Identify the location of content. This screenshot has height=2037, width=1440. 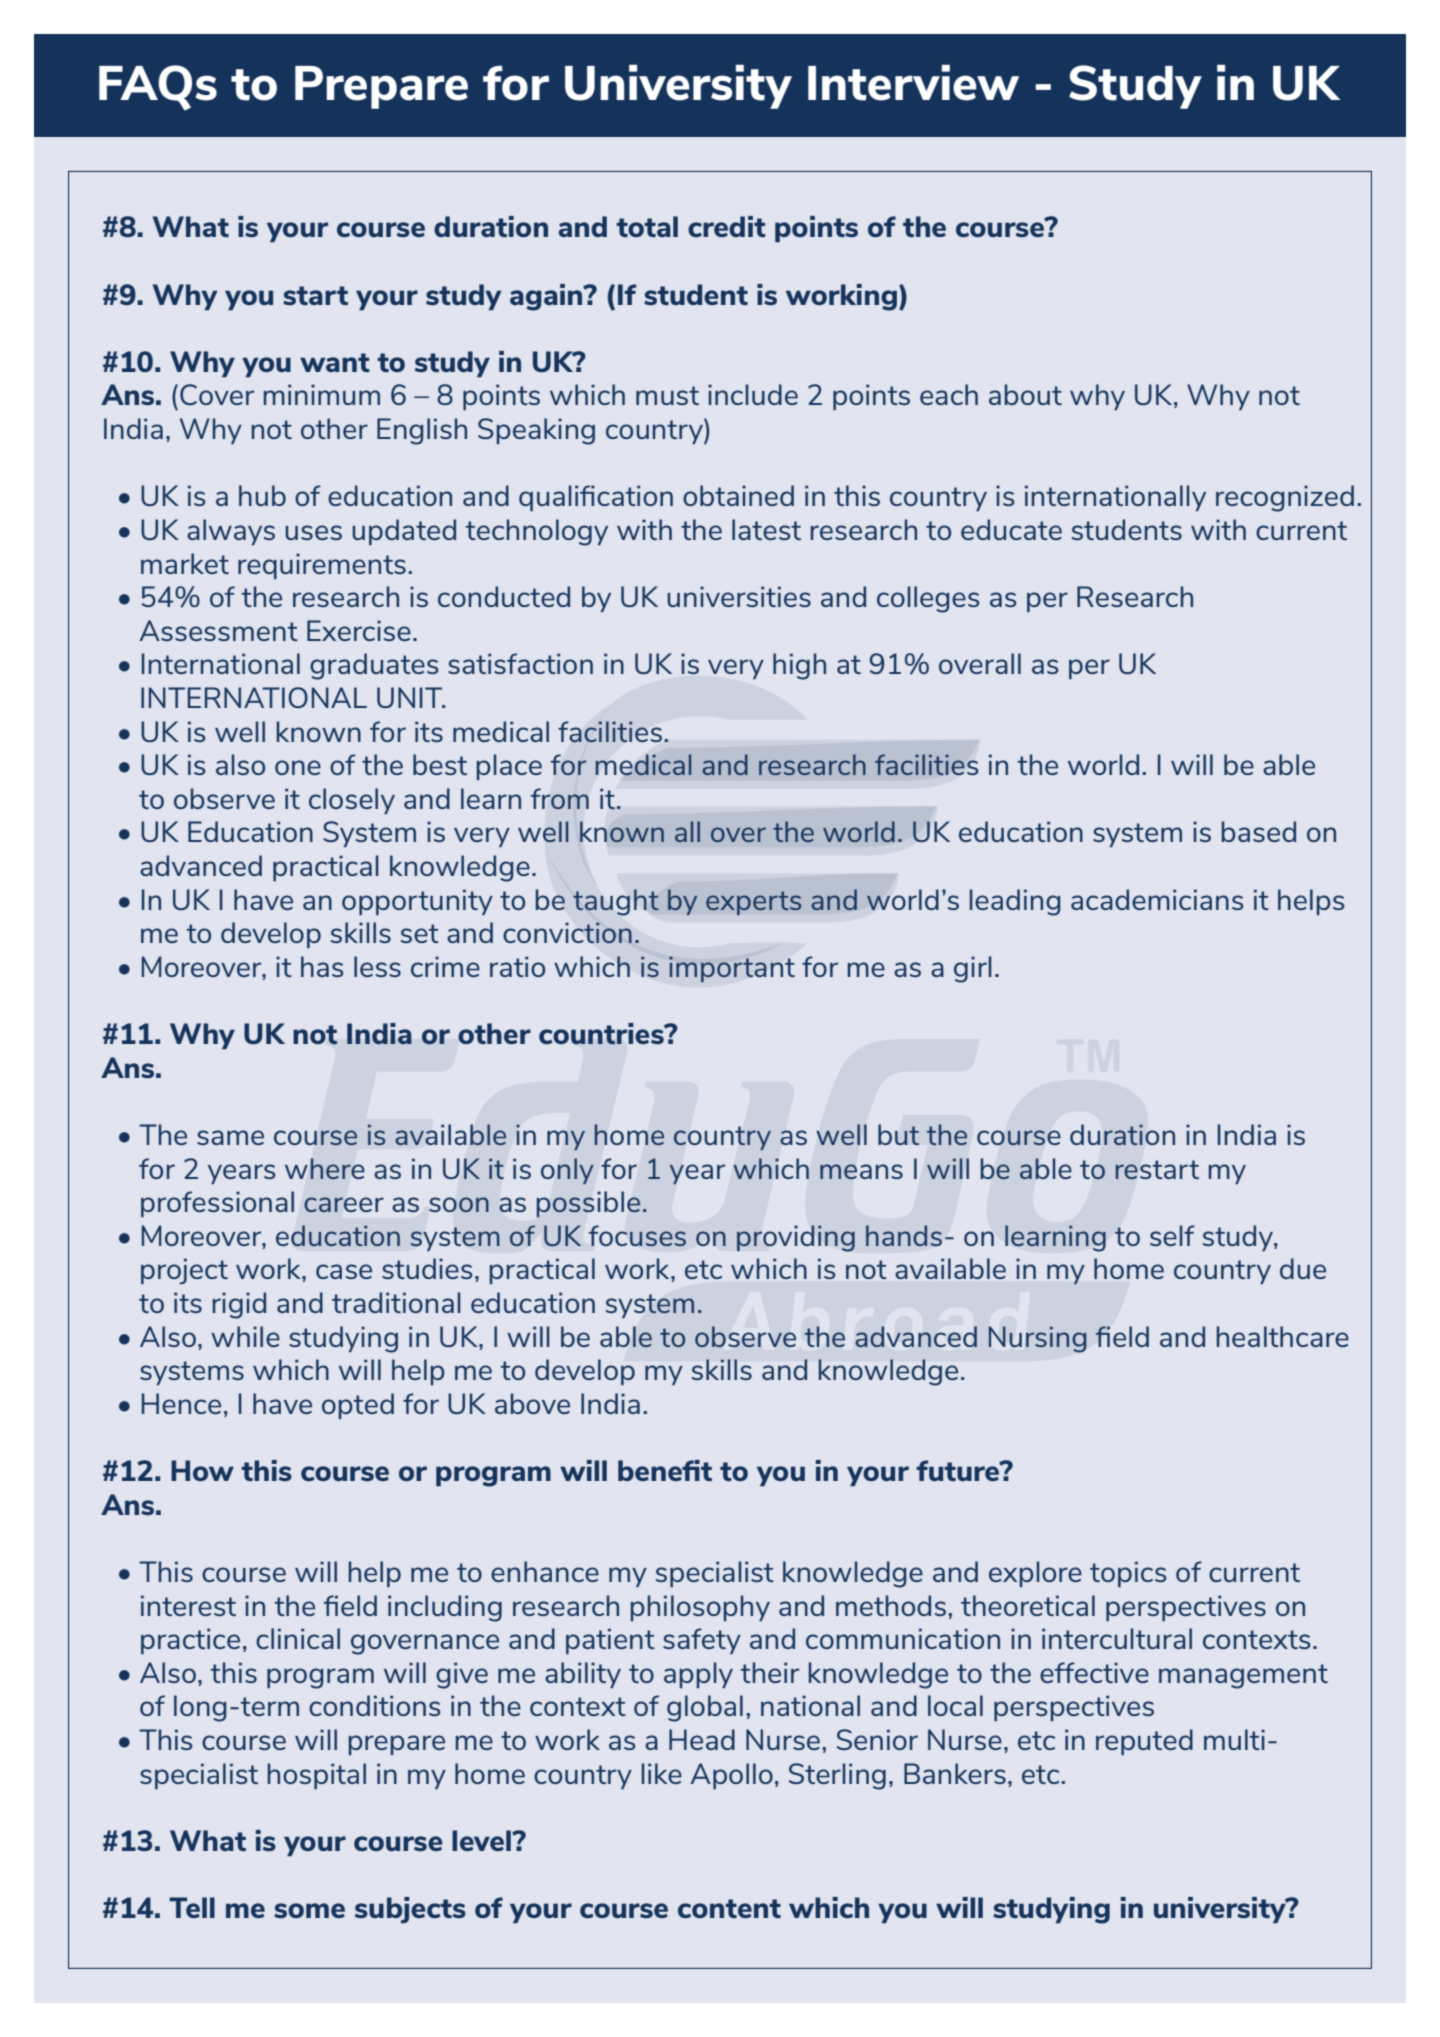
(729, 1908).
